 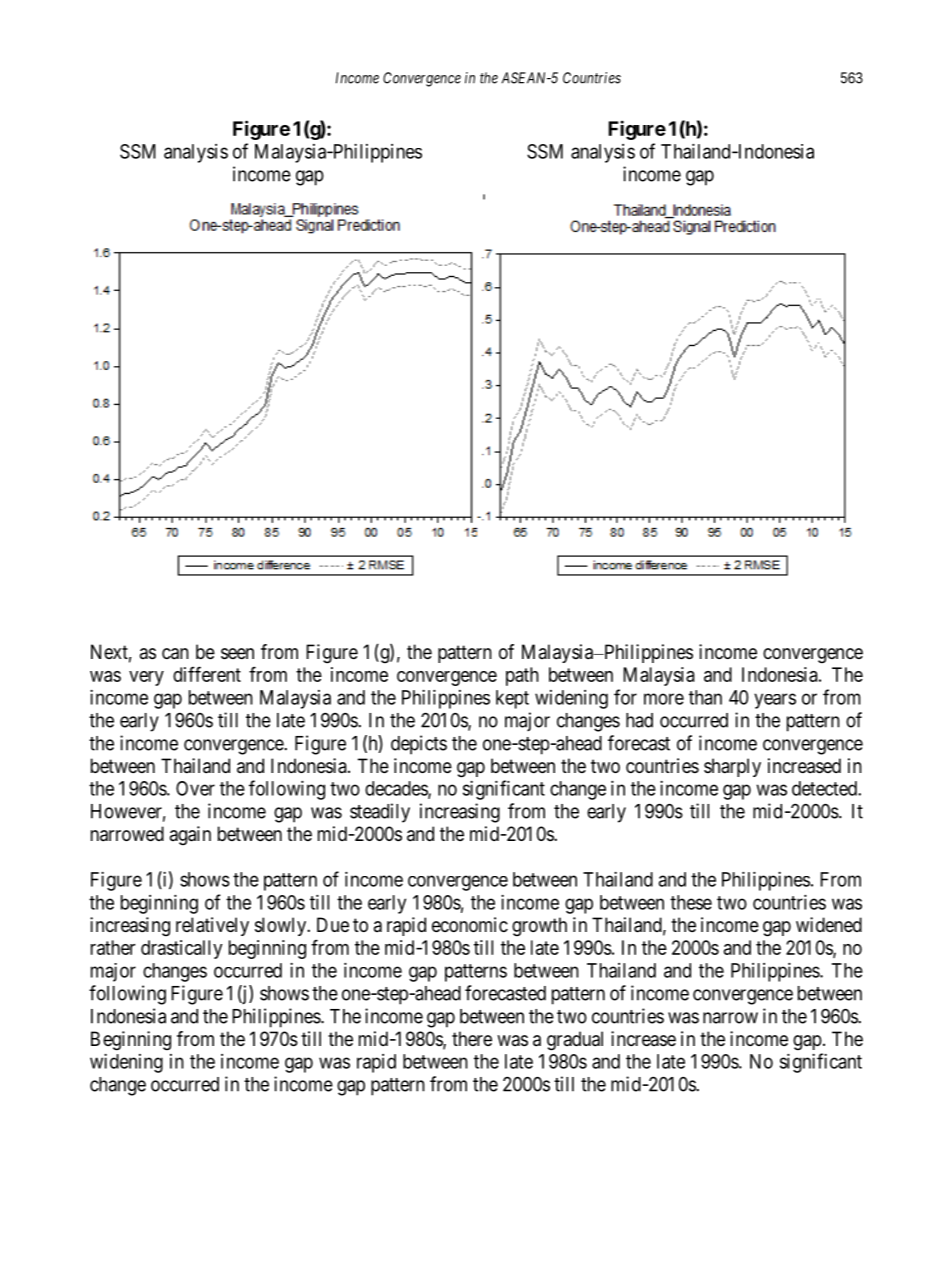 What do you see at coordinates (397, 789) in the page?
I see `decades` at bounding box center [397, 789].
